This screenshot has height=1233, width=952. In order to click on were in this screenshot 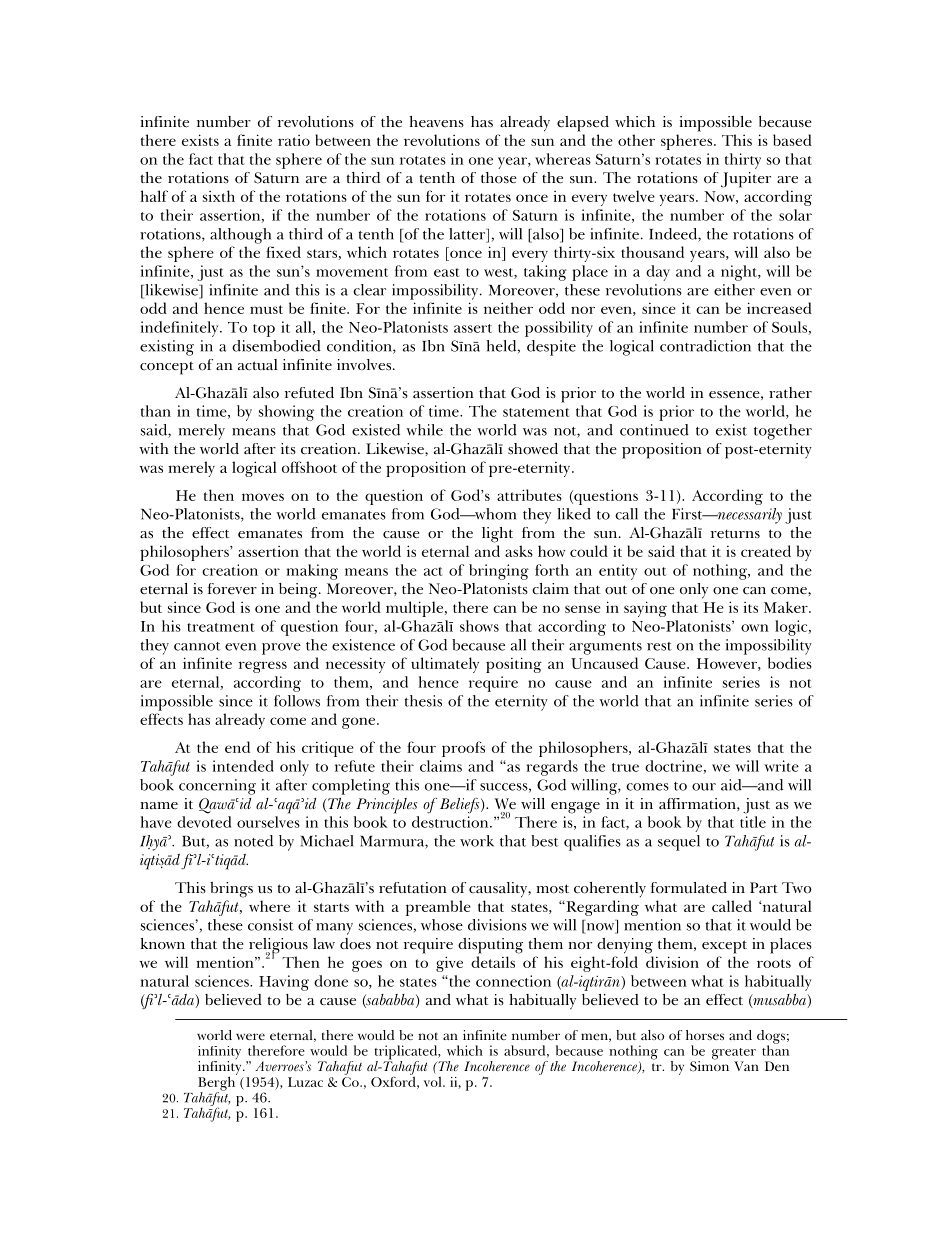, I will do `click(250, 1036)`.
